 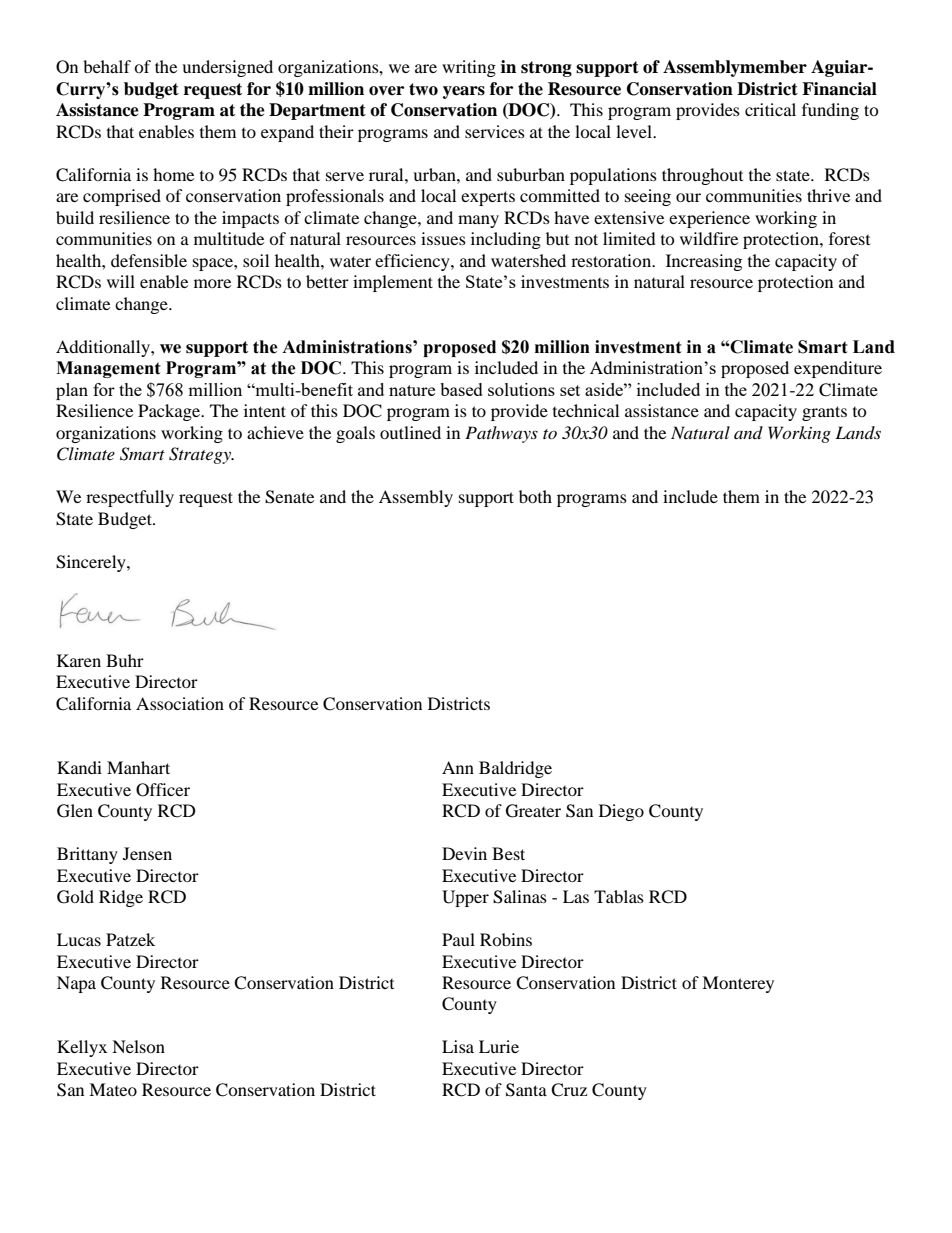 What do you see at coordinates (107, 66) in the page?
I see `behalf` at bounding box center [107, 66].
